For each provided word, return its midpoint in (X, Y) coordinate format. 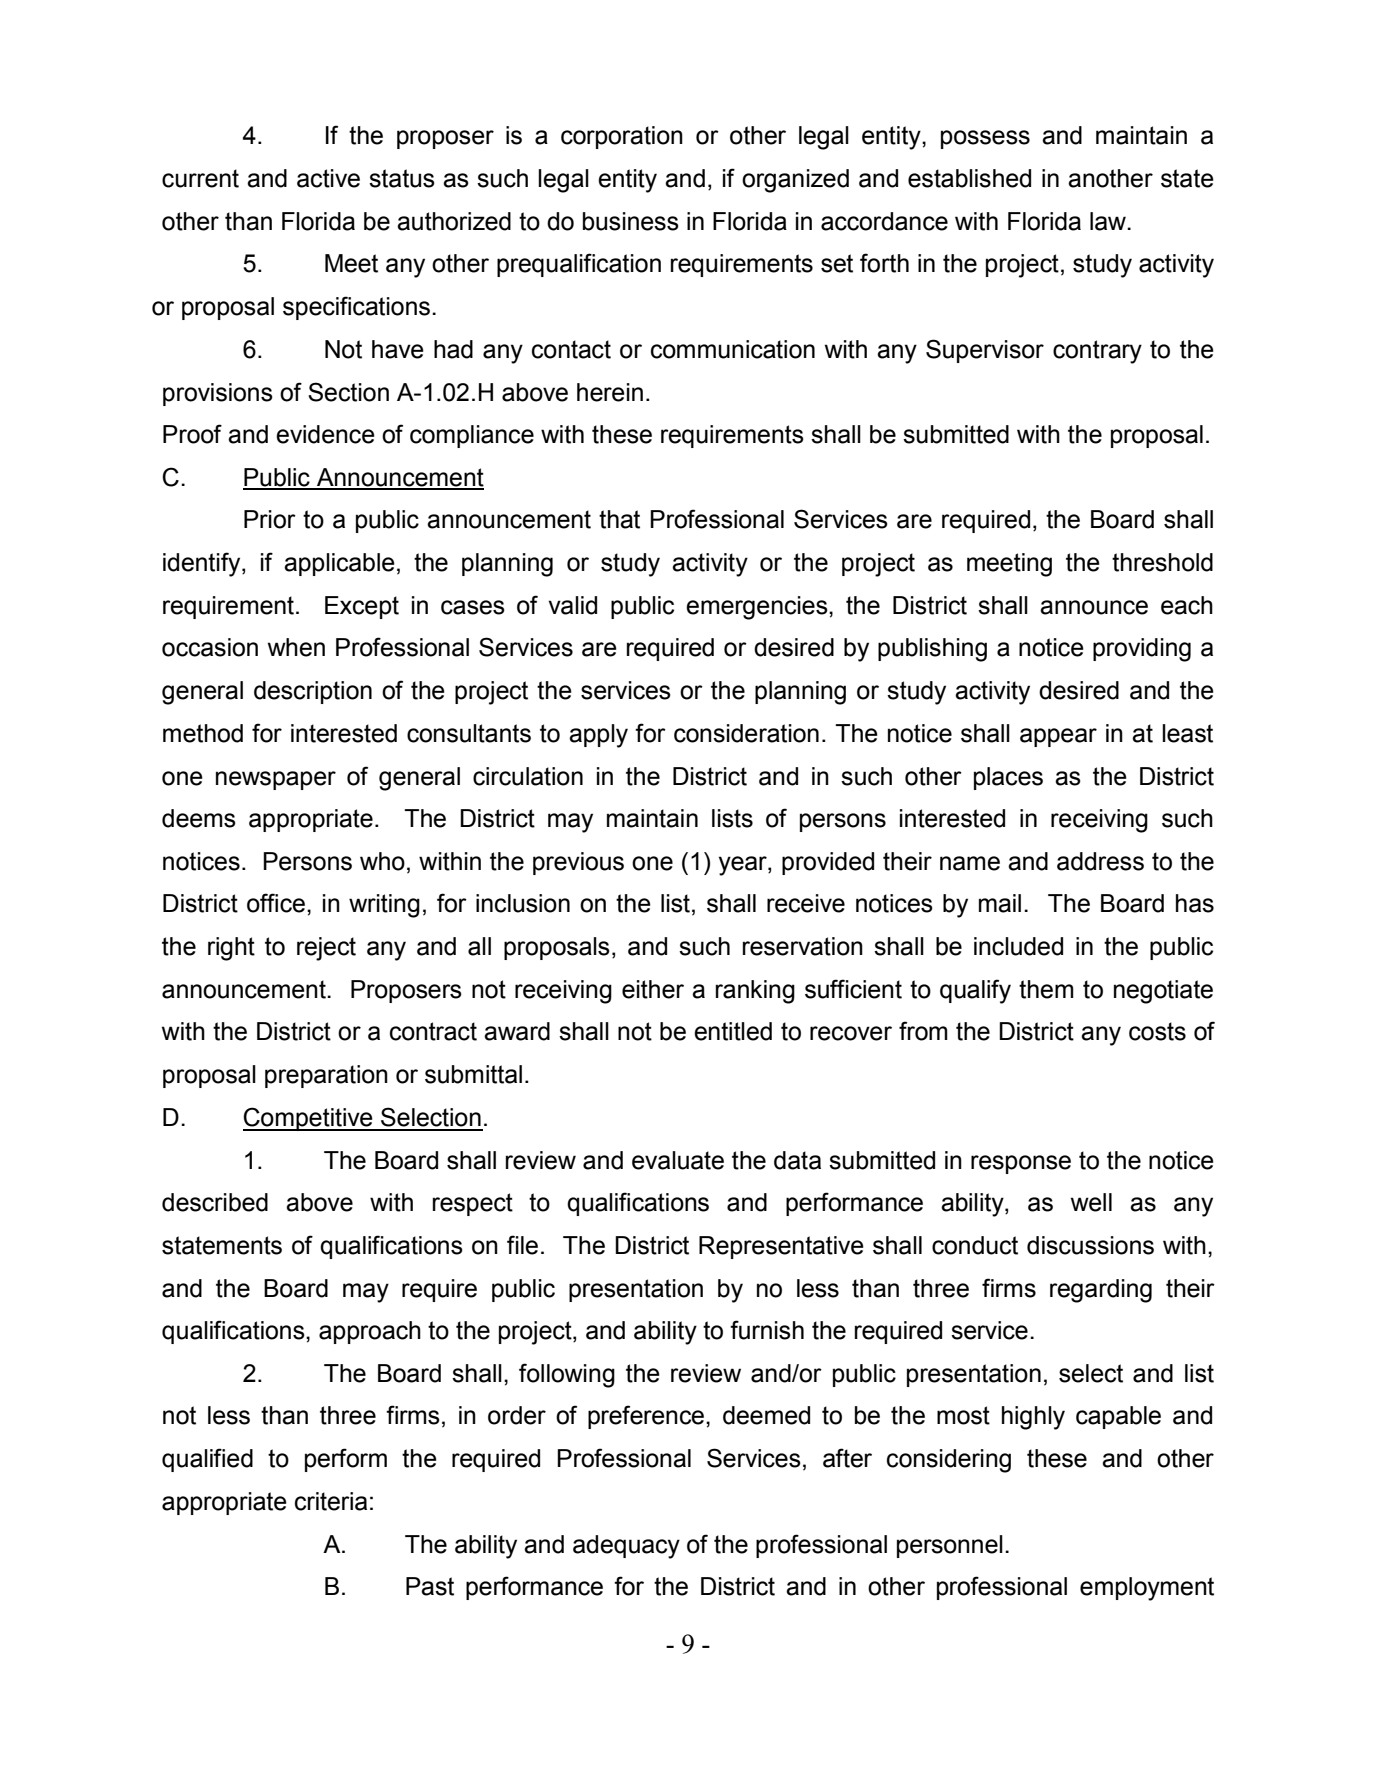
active (328, 178)
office (276, 903)
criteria (331, 1501)
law (1109, 221)
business (631, 221)
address (1100, 861)
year (744, 866)
